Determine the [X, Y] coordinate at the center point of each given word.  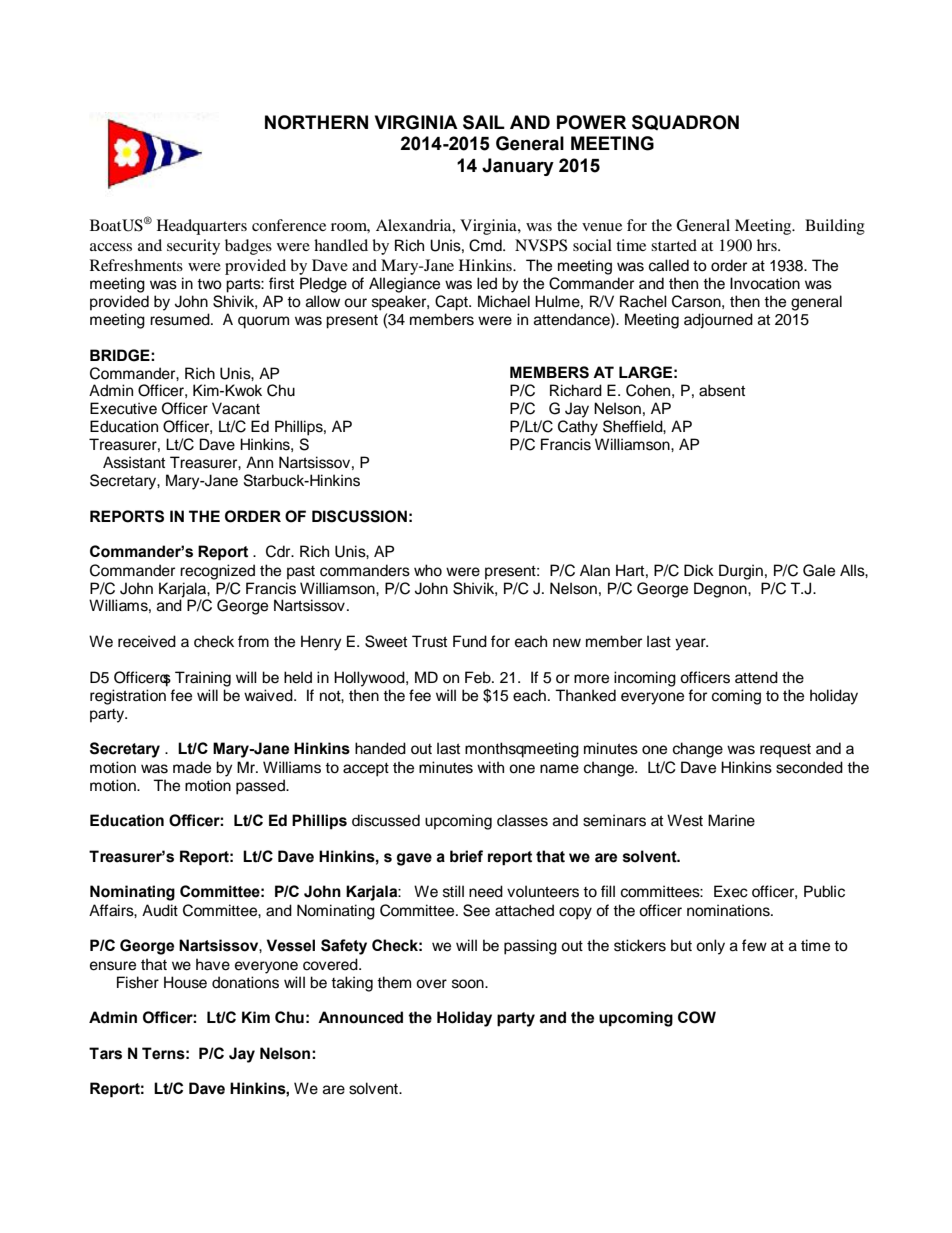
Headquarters [202, 227]
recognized [217, 572]
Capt [452, 303]
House [185, 982]
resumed [181, 319]
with [490, 767]
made [192, 767]
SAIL [484, 122]
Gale [819, 570]
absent [722, 390]
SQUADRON [685, 122]
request [785, 751]
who [428, 570]
